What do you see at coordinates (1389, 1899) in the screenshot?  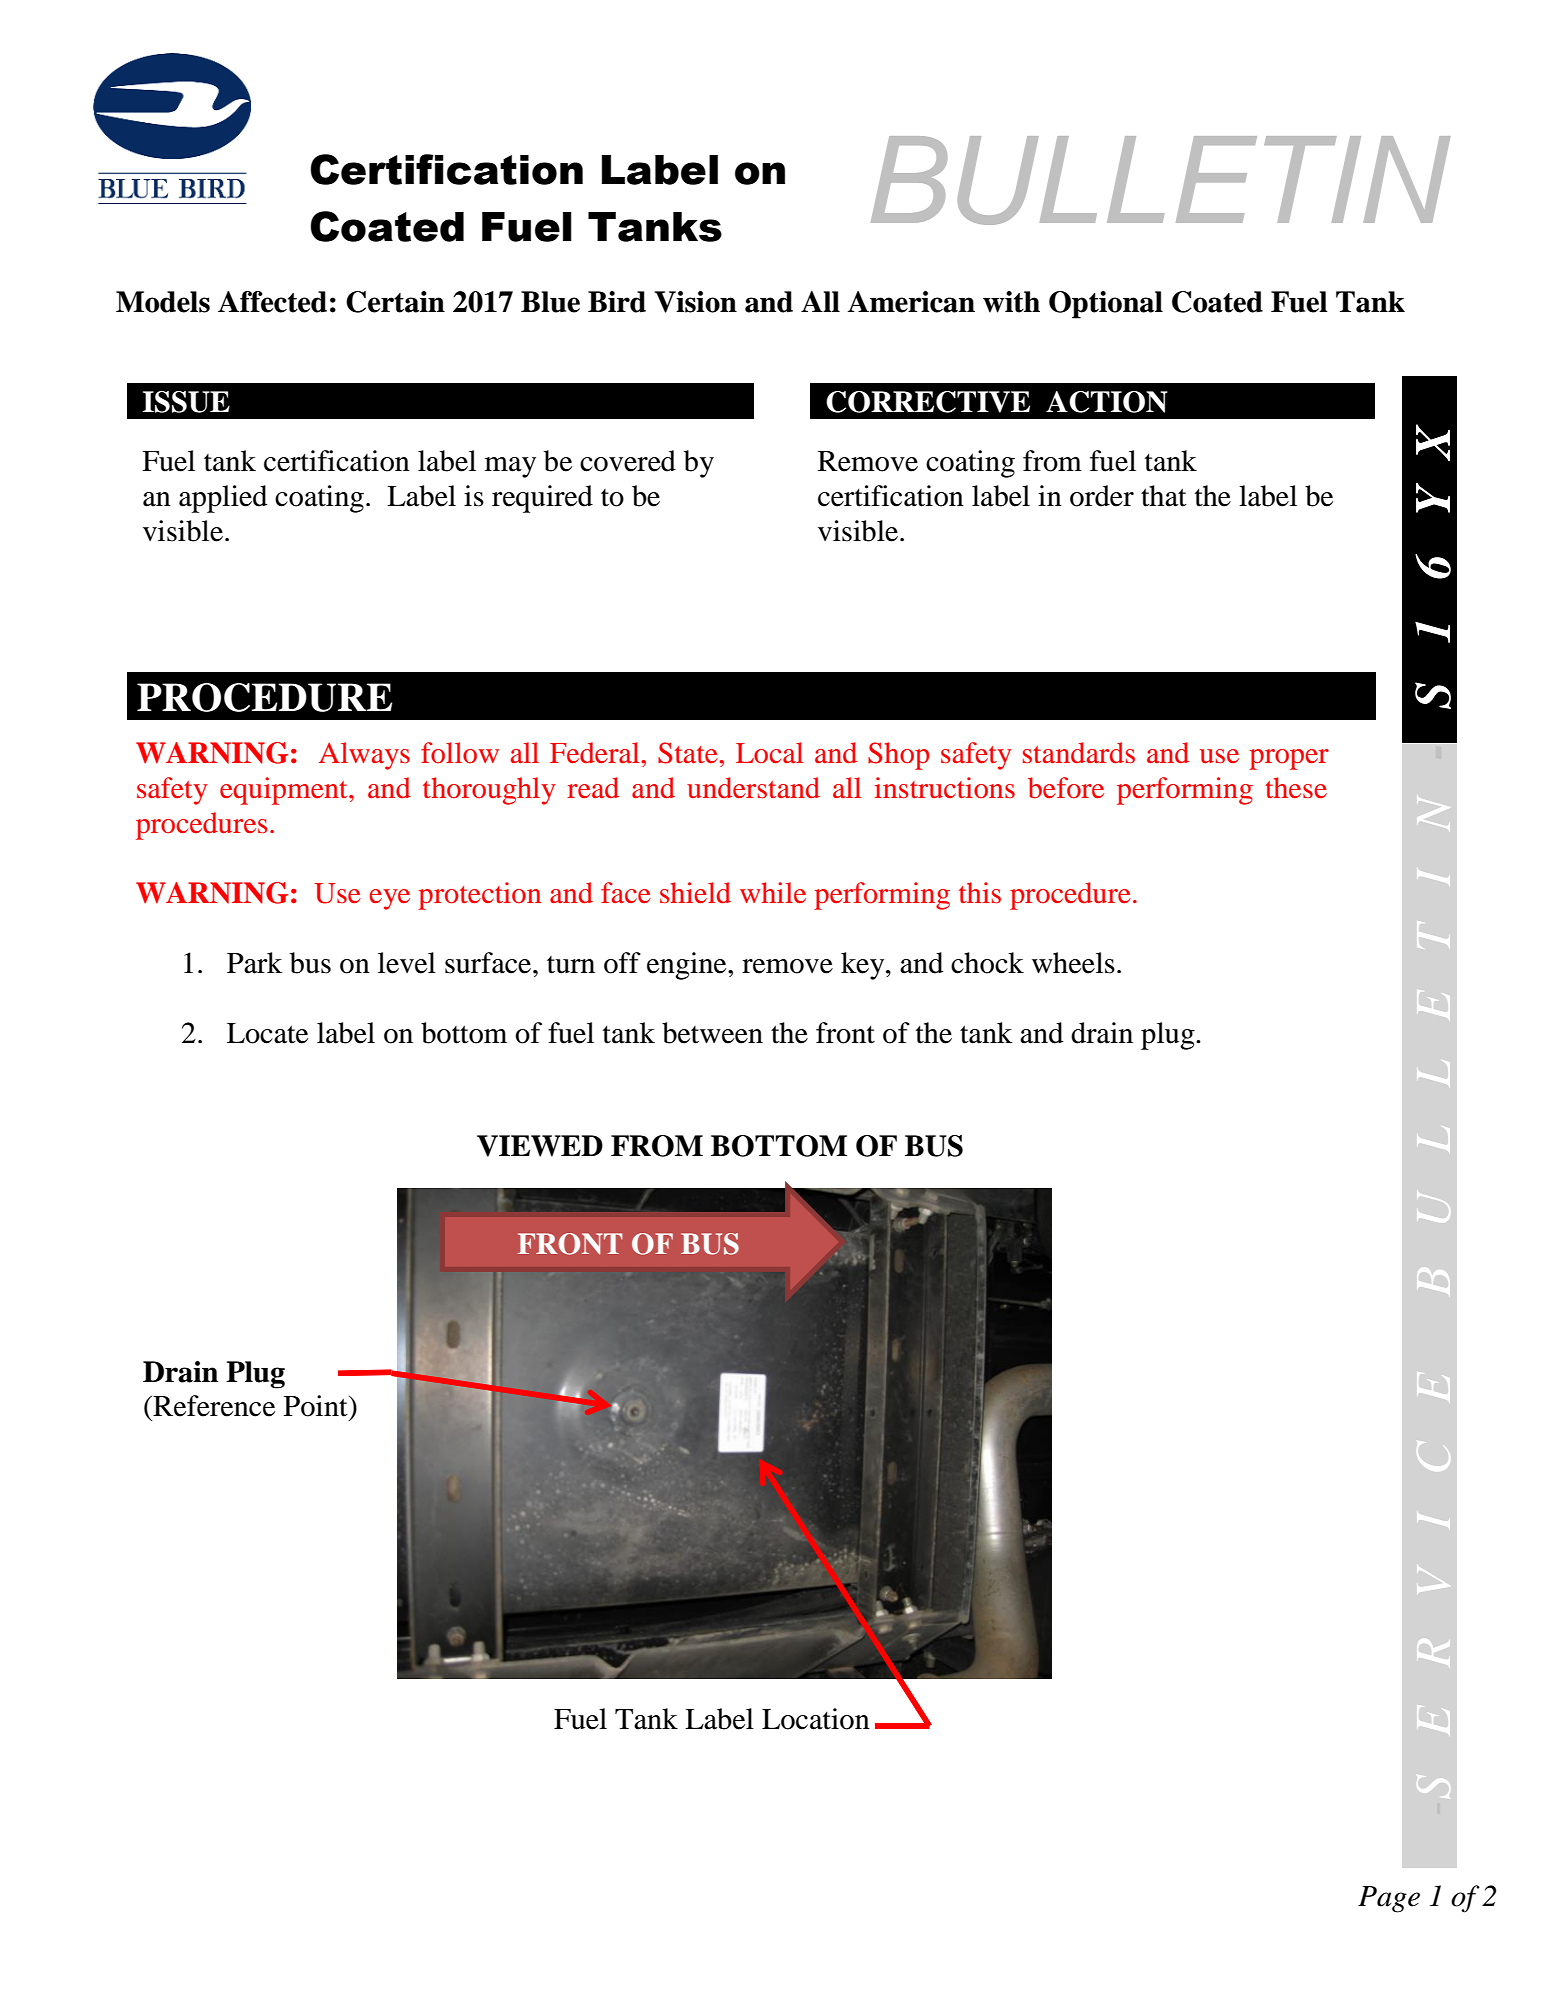 I see `Page` at bounding box center [1389, 1899].
